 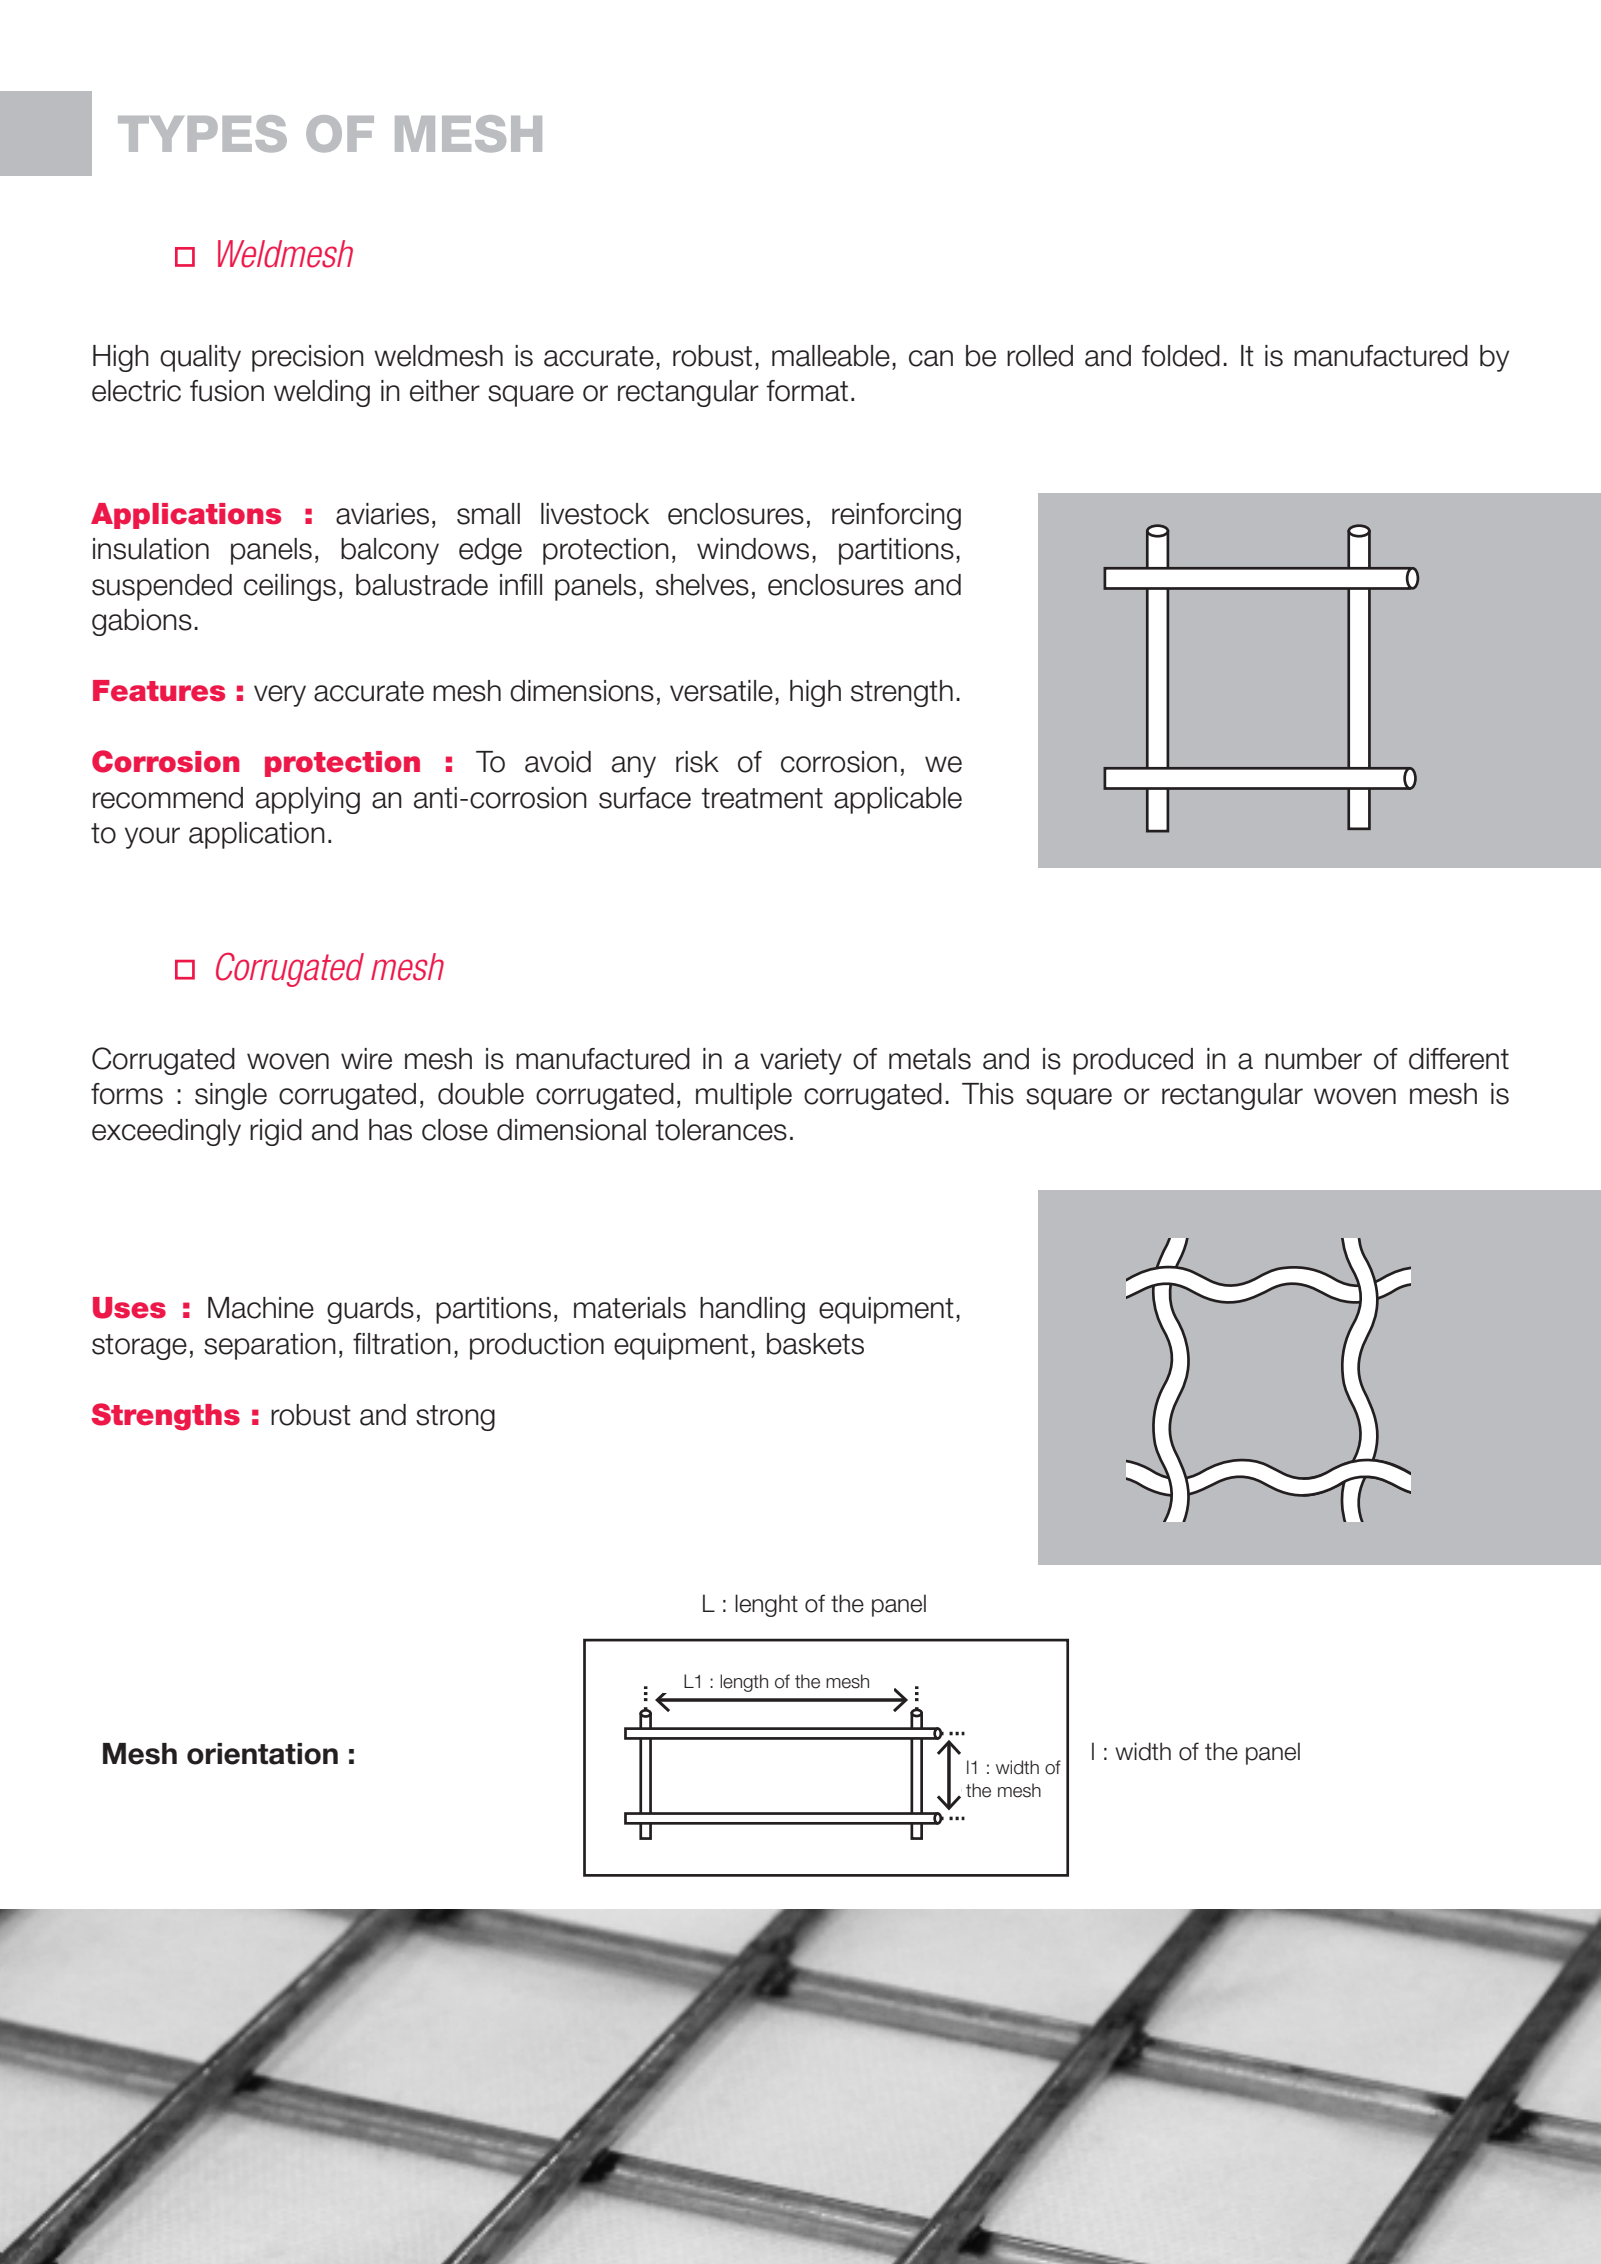 What do you see at coordinates (1313, 1059) in the page?
I see `number` at bounding box center [1313, 1059].
